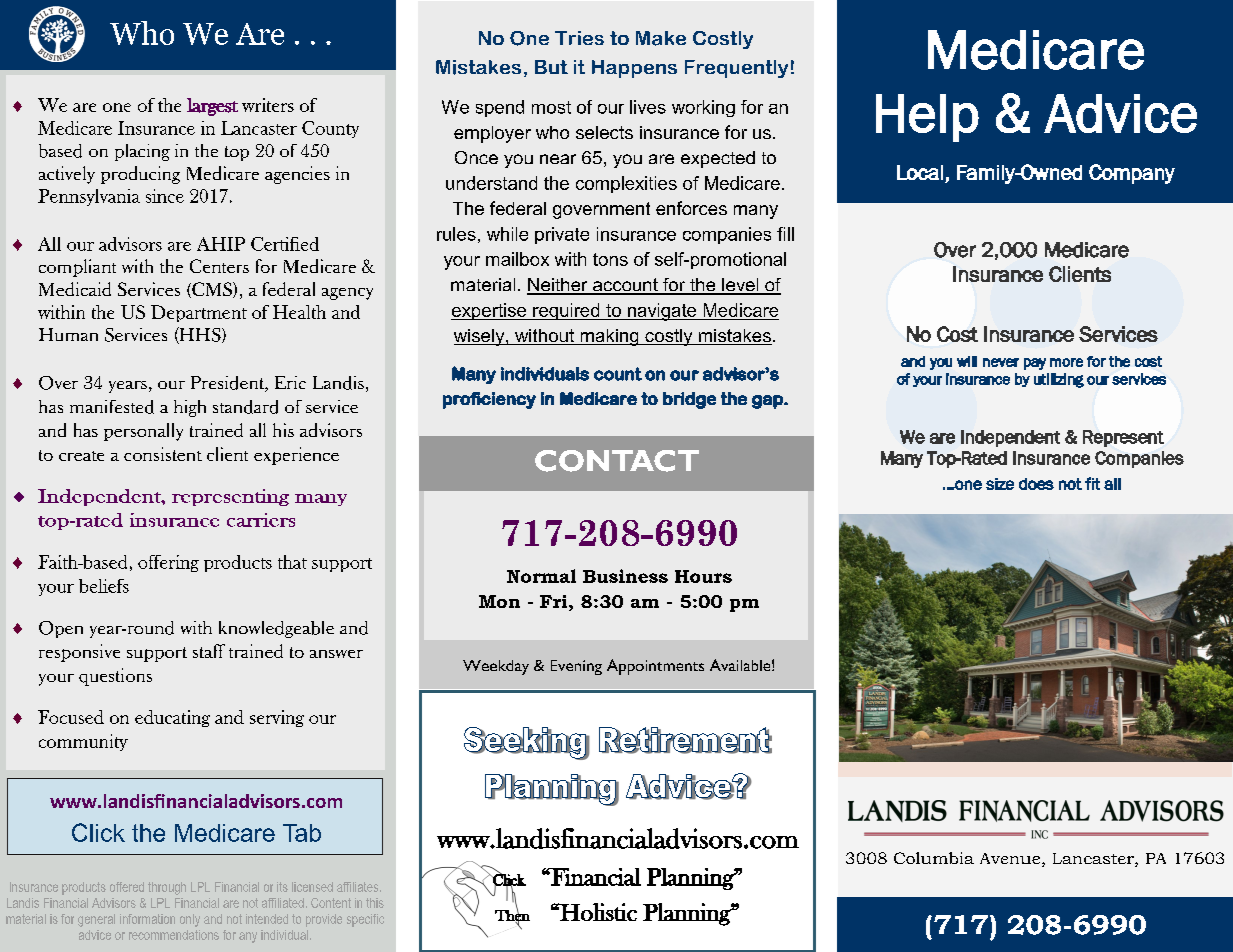 The width and height of the image is (1233, 952). What do you see at coordinates (634, 69) in the image?
I see `Happens` at bounding box center [634, 69].
